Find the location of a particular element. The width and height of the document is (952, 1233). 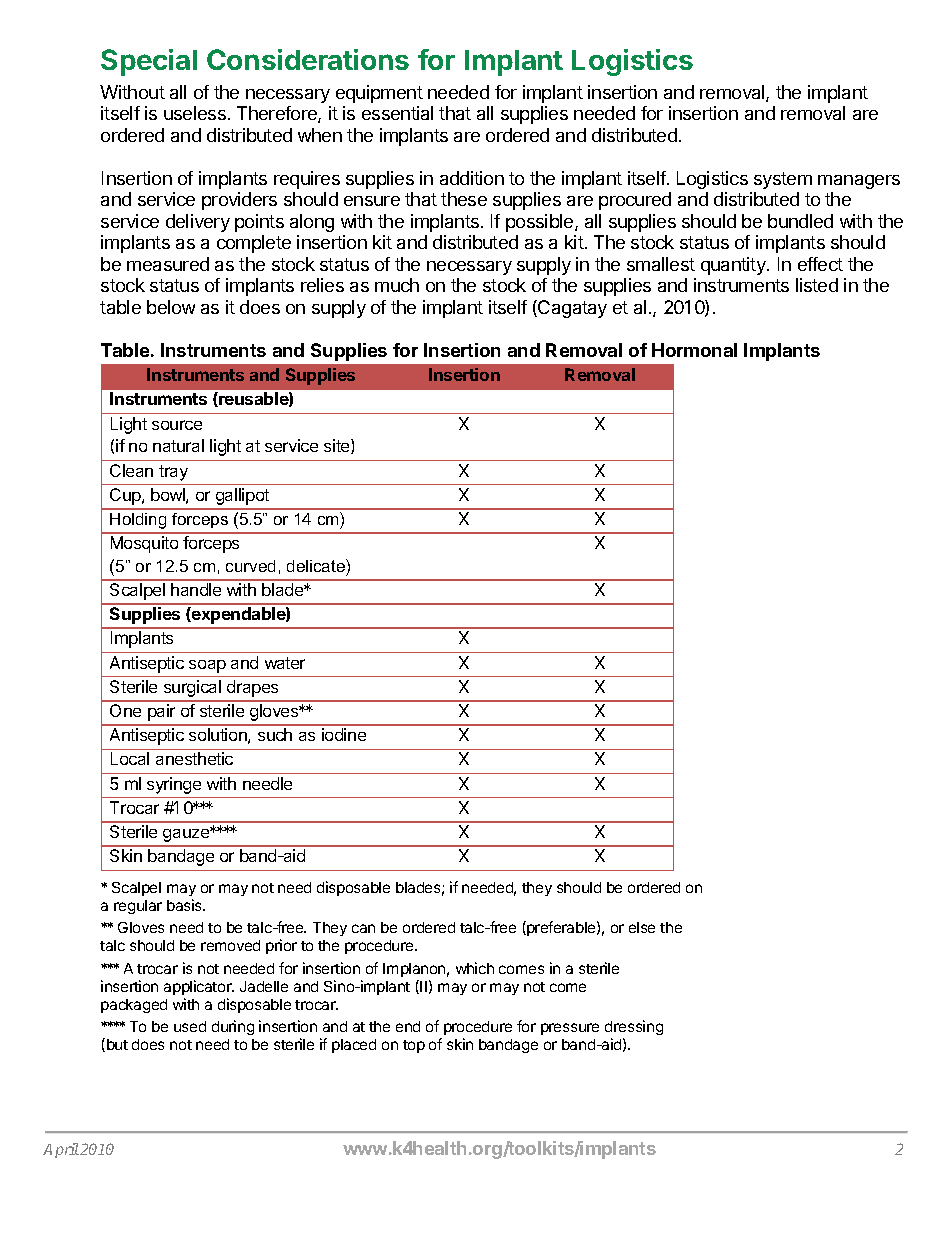

April is located at coordinates (61, 1150).
